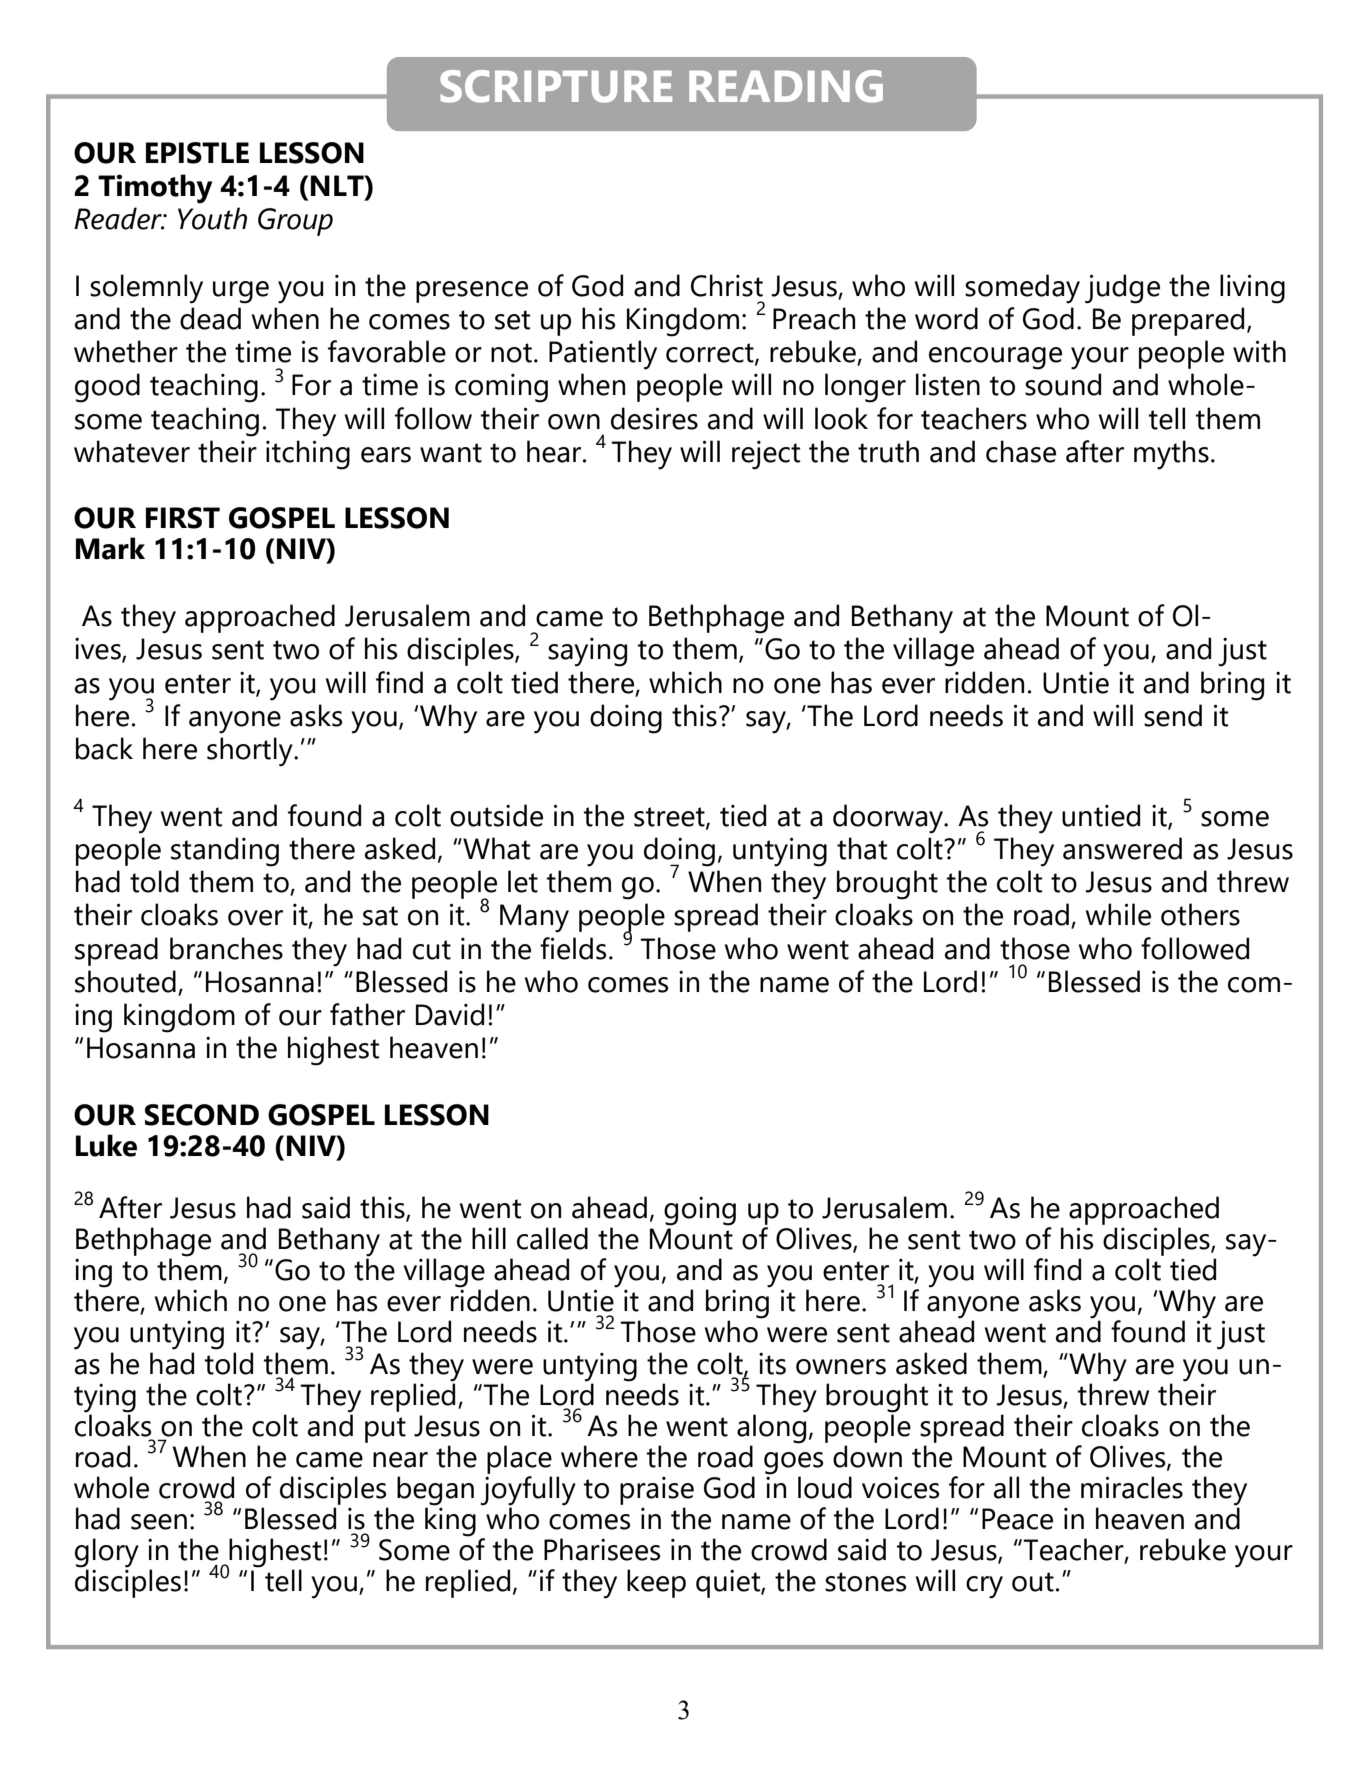 The width and height of the document is (1368, 1770). Describe the element at coordinates (1132, 1487) in the document. I see `miracles` at that location.
